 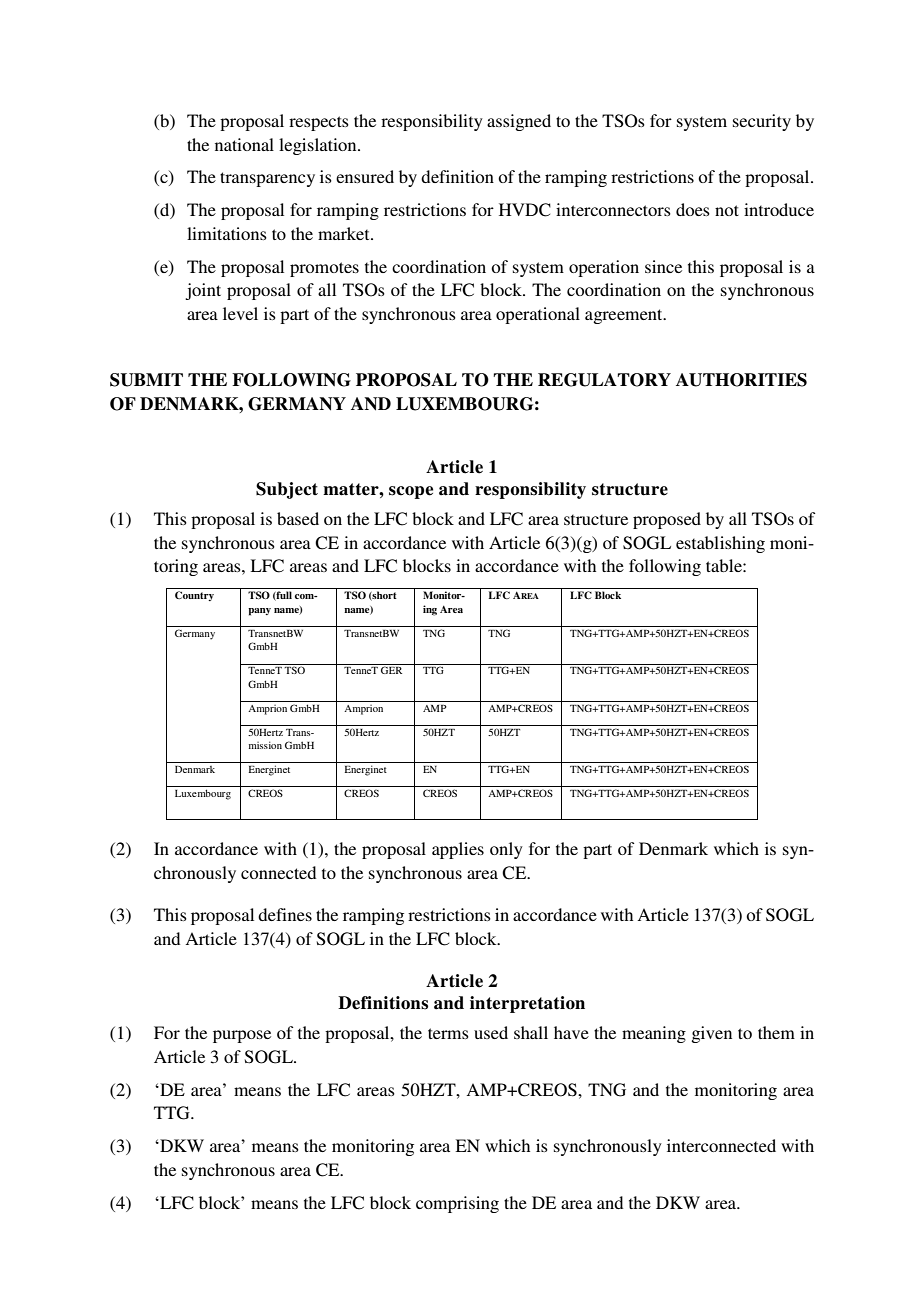 What do you see at coordinates (667, 520) in the screenshot?
I see `proposed` at bounding box center [667, 520].
